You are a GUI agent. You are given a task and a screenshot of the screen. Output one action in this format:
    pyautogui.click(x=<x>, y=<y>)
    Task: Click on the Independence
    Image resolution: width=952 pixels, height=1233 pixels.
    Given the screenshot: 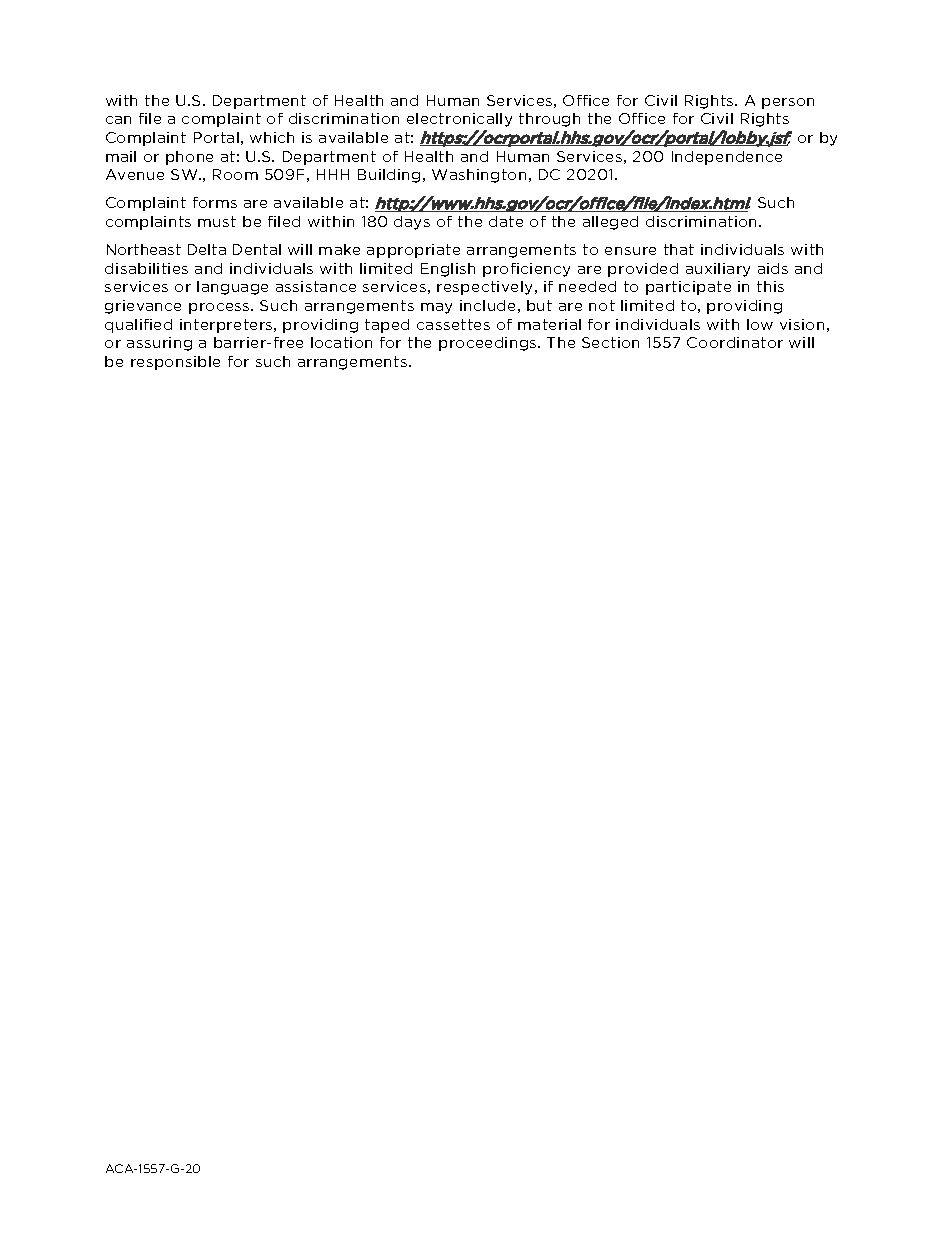 What is the action you would take?
    pyautogui.click(x=727, y=158)
